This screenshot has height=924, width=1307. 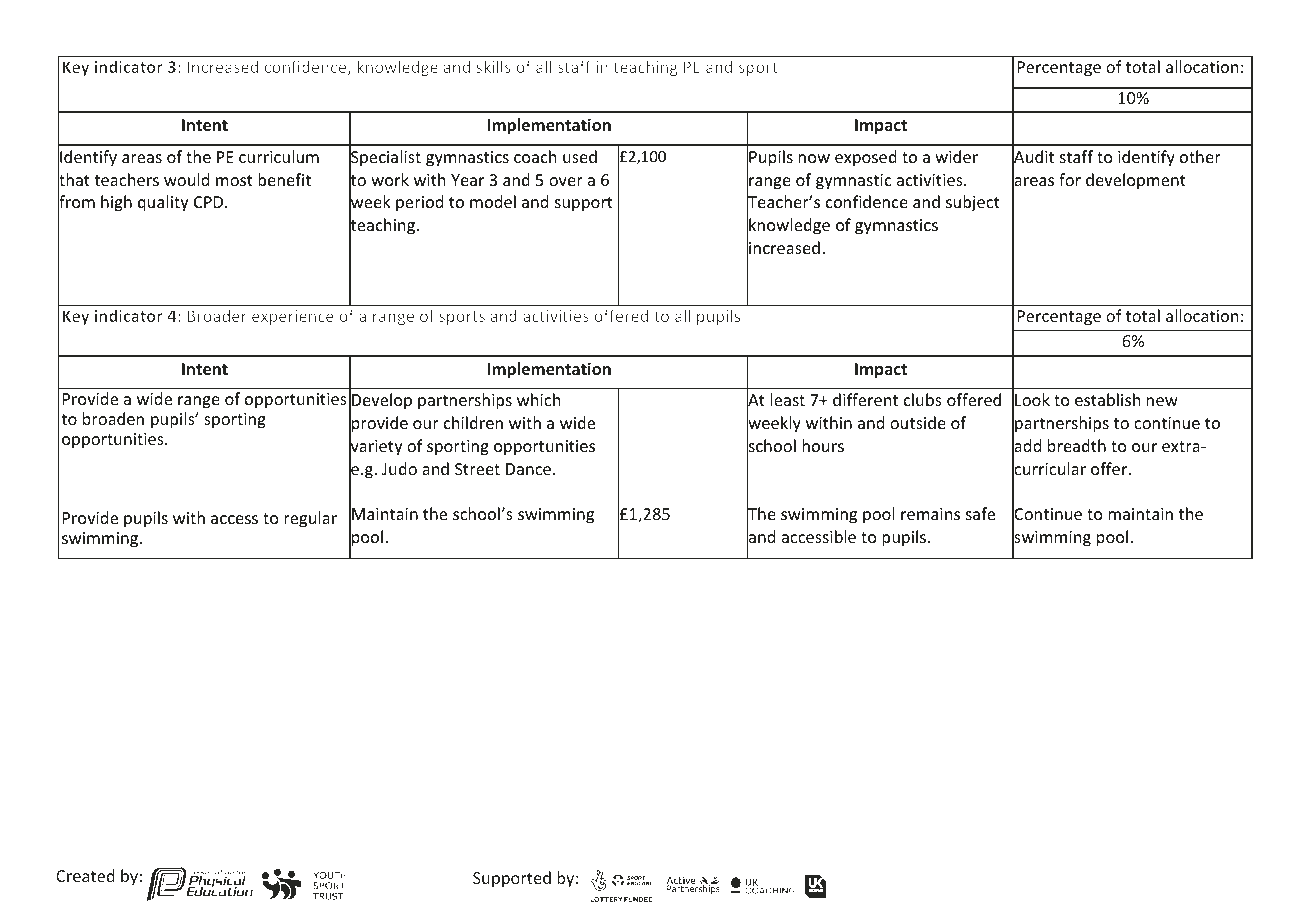 What do you see at coordinates (1200, 156) in the screenshot?
I see `other` at bounding box center [1200, 156].
